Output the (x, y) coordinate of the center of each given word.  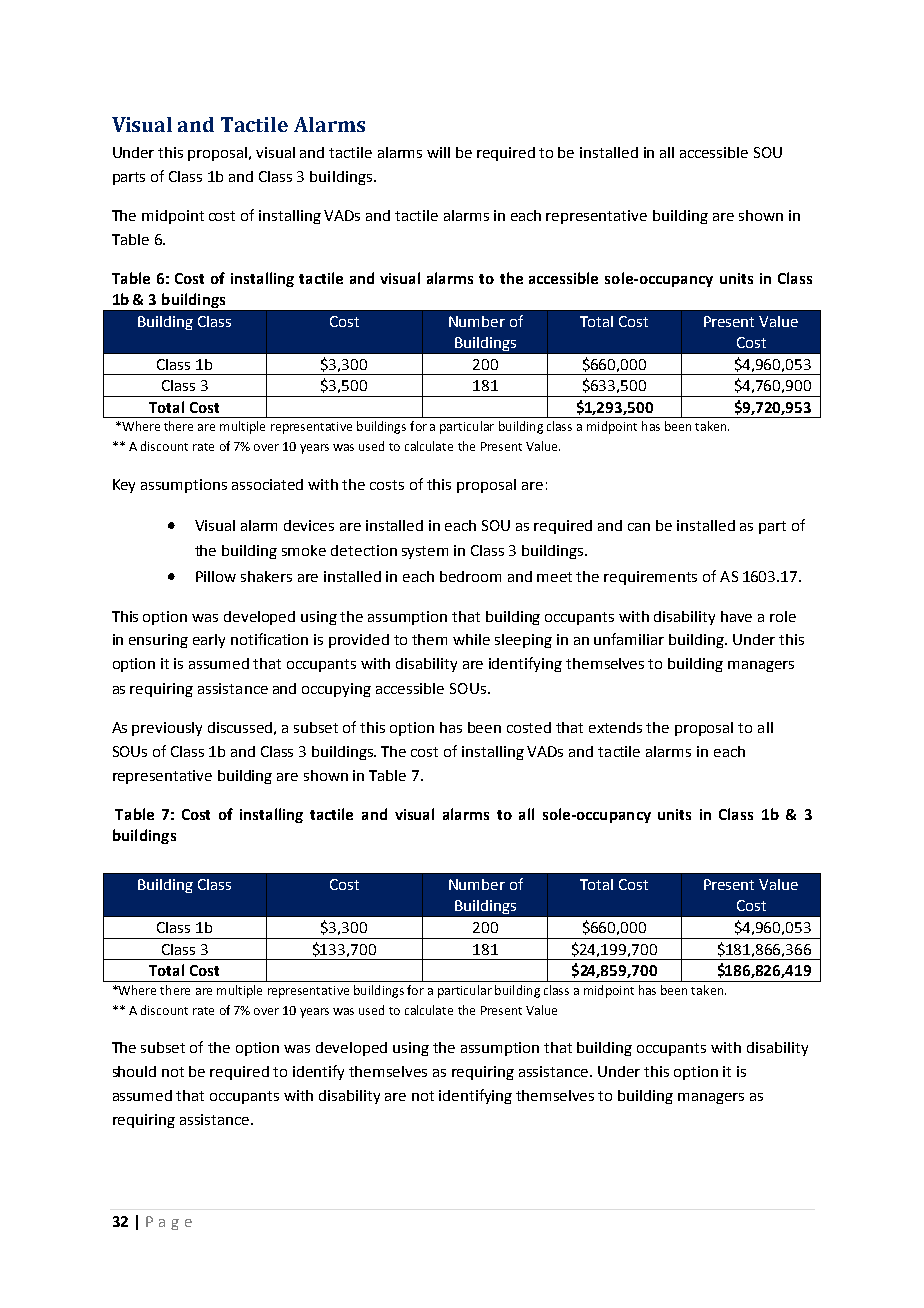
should (134, 1071)
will (438, 152)
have (736, 616)
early (209, 641)
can (639, 527)
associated (267, 484)
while (471, 639)
